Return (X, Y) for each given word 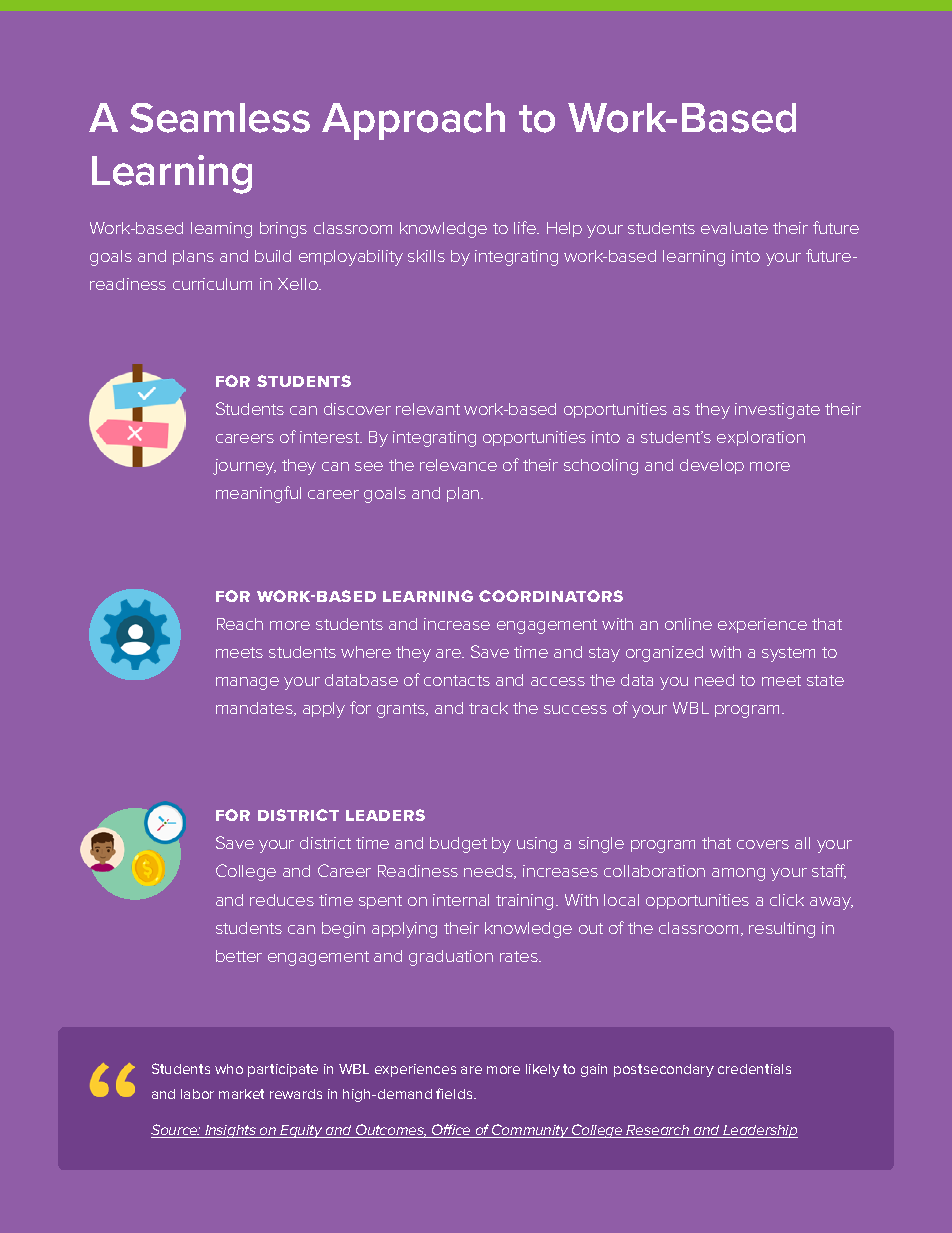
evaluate (734, 228)
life (526, 227)
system (788, 654)
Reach (240, 624)
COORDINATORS (551, 596)
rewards (296, 1094)
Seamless (220, 118)
